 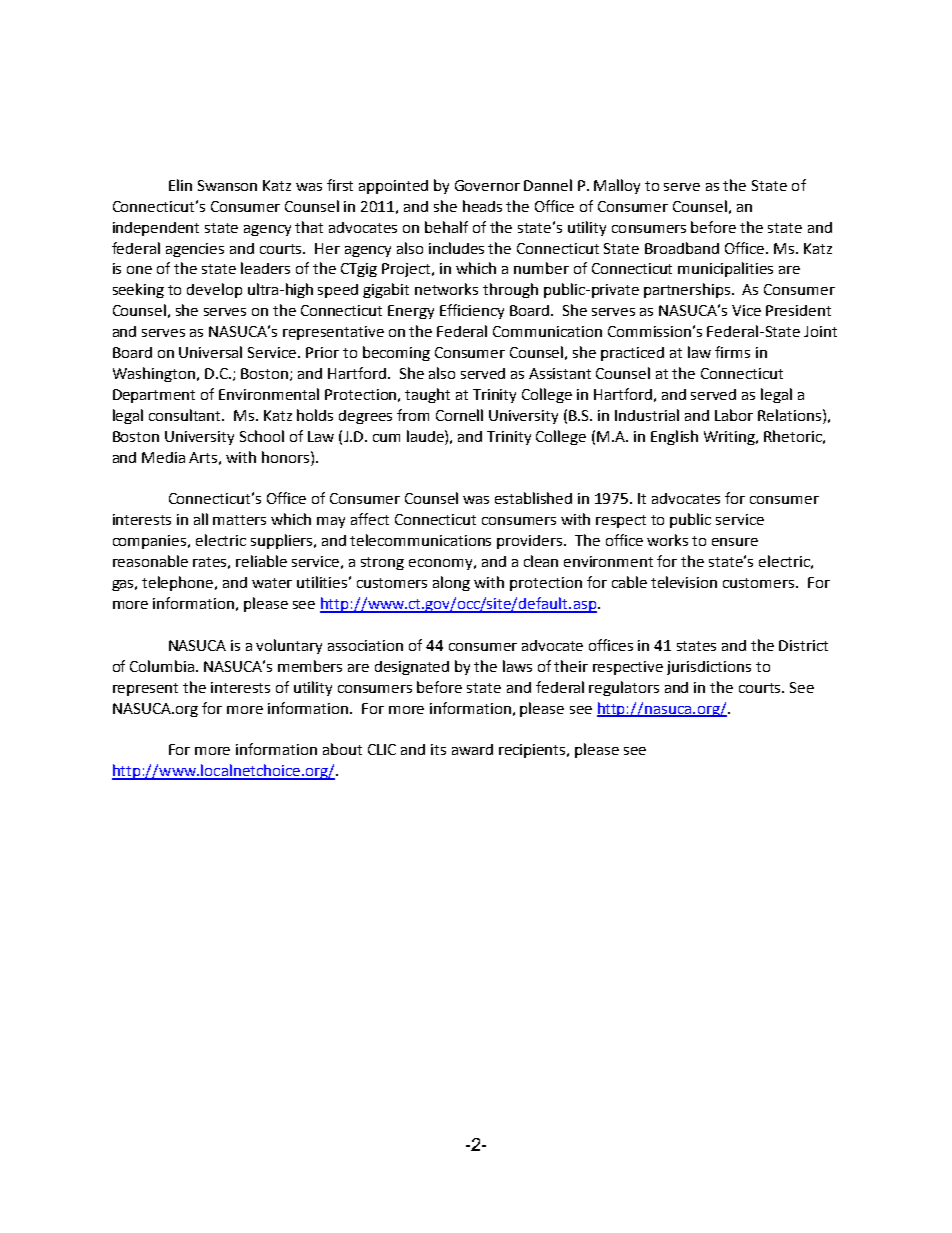 I want to click on taught, so click(x=427, y=395).
